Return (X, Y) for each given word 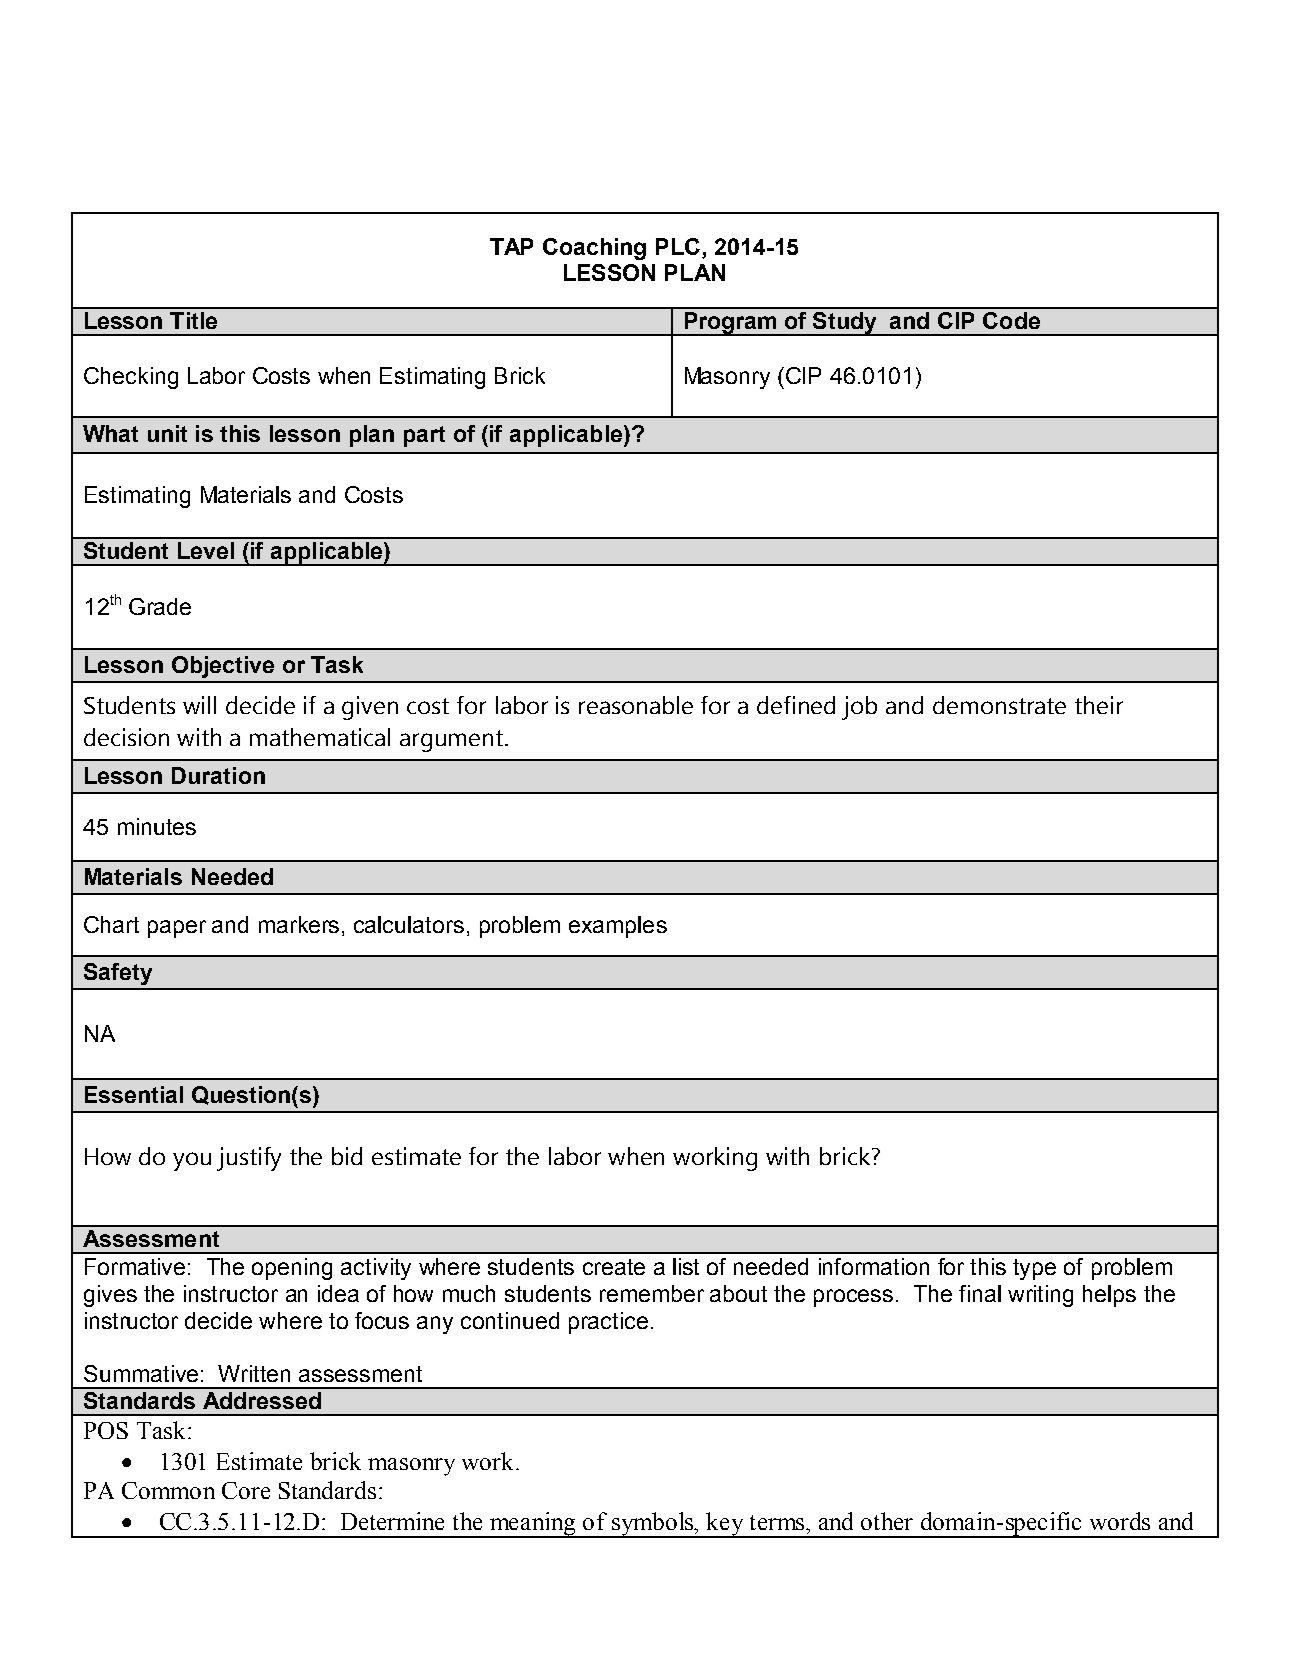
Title (193, 320)
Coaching (594, 249)
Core (246, 1490)
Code (1011, 320)
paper (177, 929)
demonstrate (999, 705)
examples (618, 927)
